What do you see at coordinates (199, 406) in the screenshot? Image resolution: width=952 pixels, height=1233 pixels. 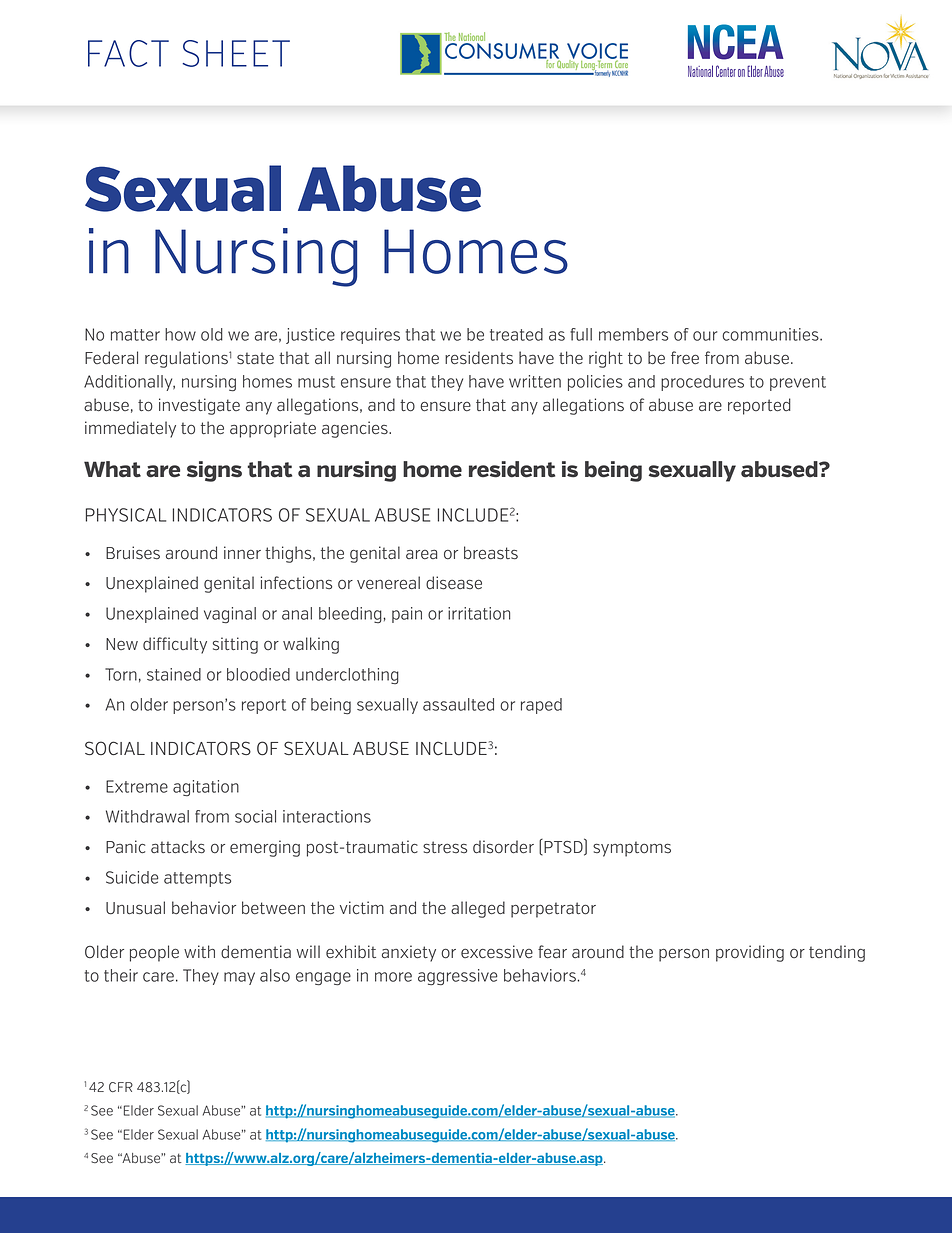 I see `investigate` at bounding box center [199, 406].
